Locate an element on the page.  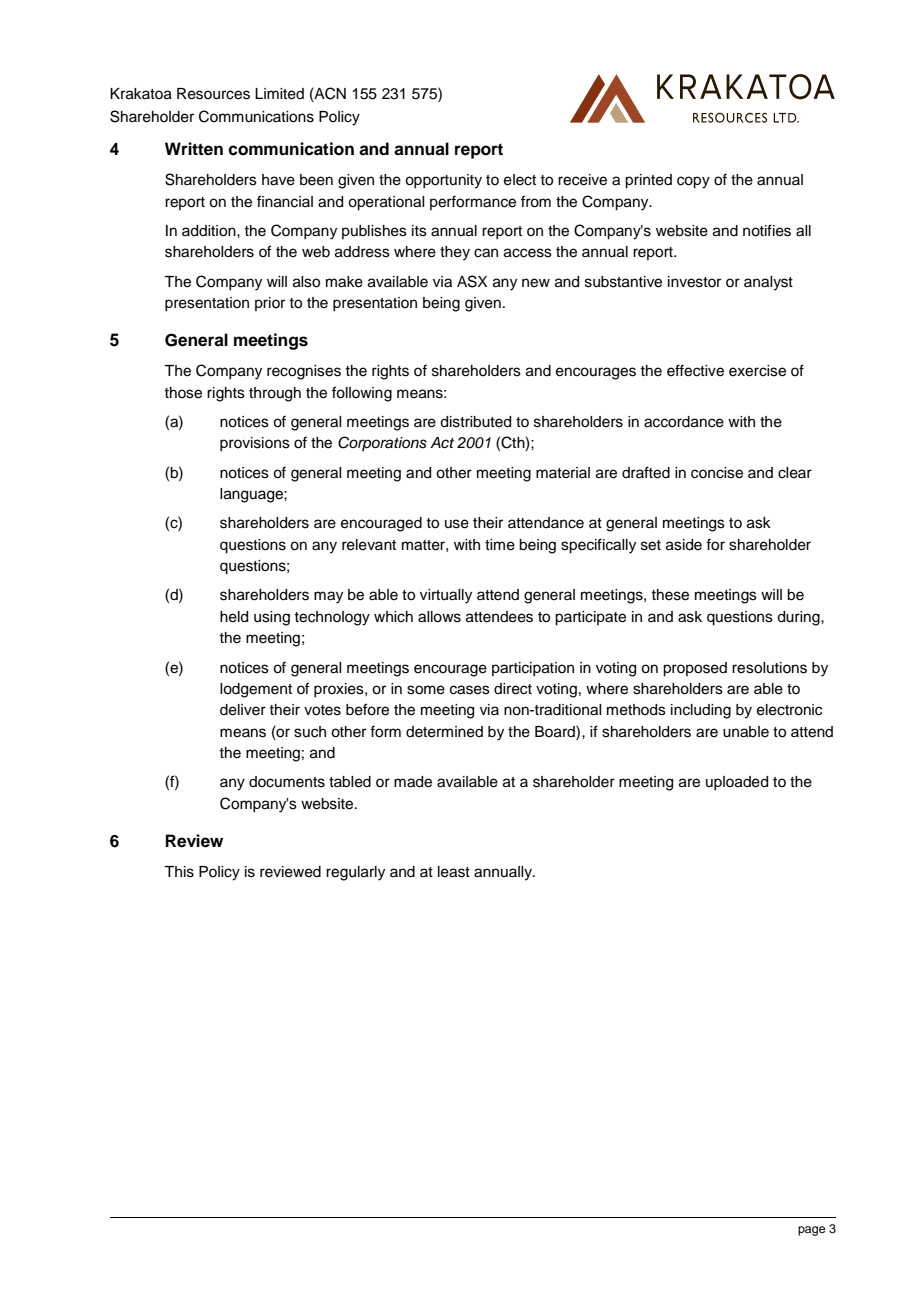
least is located at coordinates (454, 872).
